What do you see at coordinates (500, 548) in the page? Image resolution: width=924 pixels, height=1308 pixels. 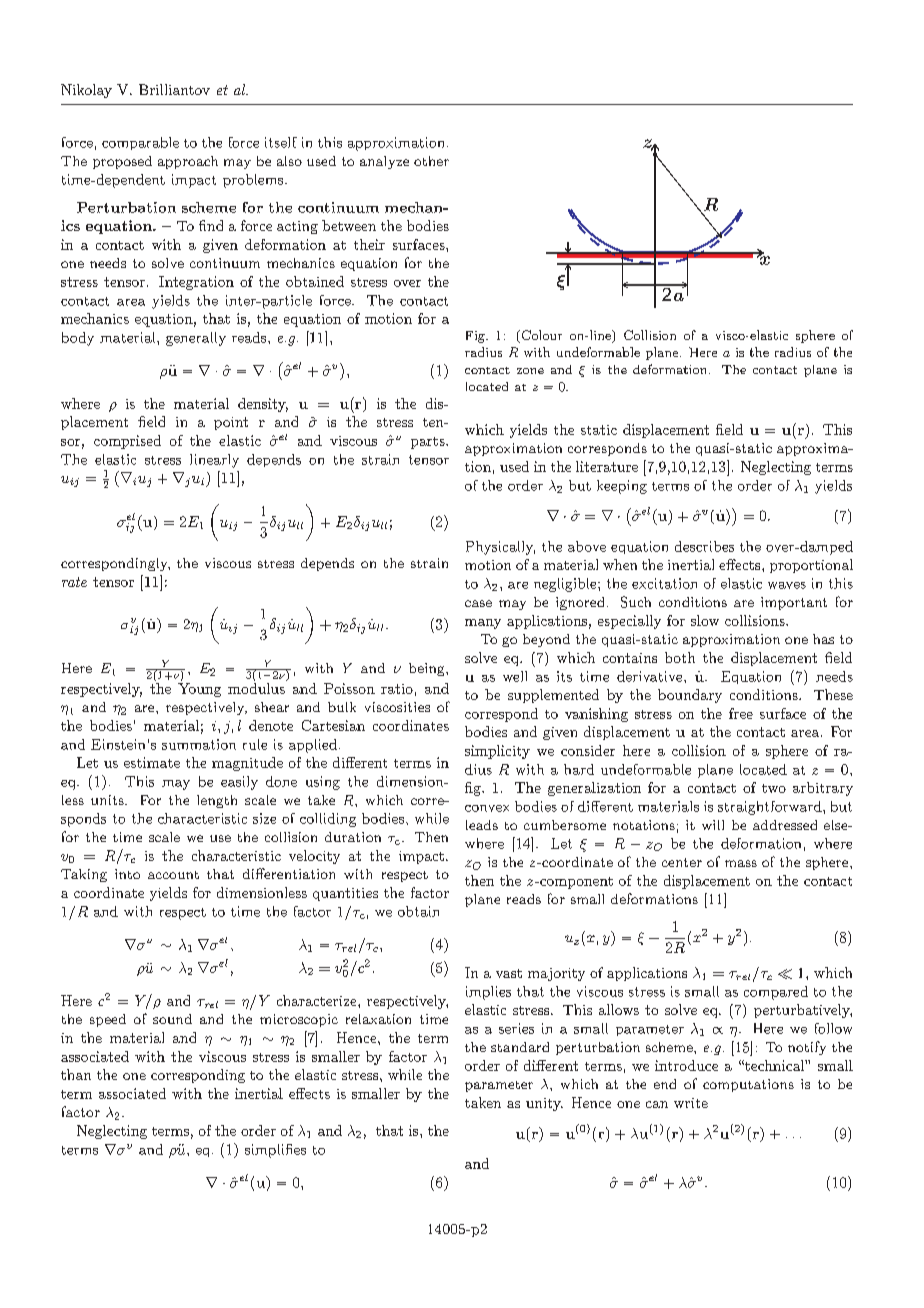 I see `Physically` at bounding box center [500, 548].
